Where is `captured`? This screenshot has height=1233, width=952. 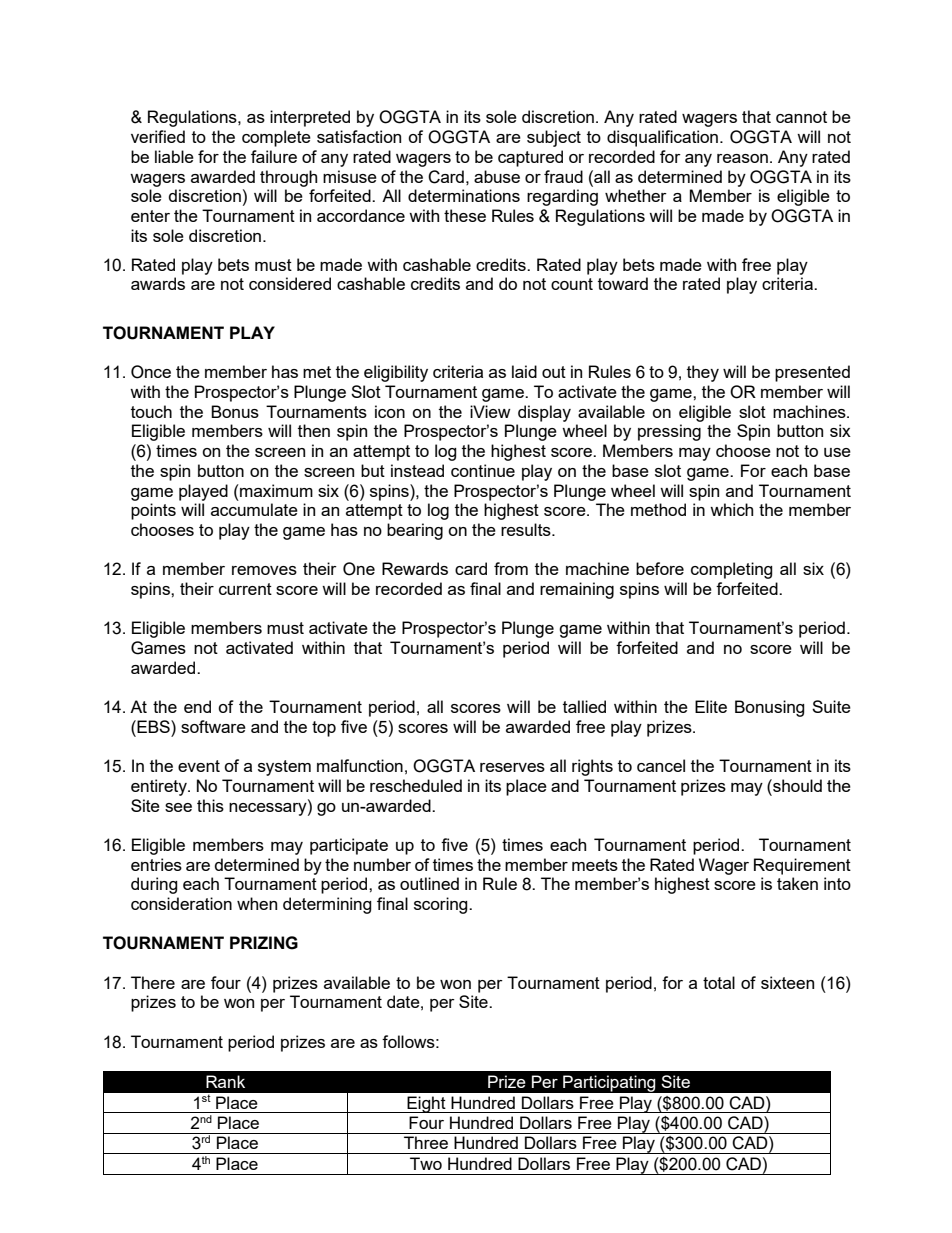
captured is located at coordinates (530, 158).
